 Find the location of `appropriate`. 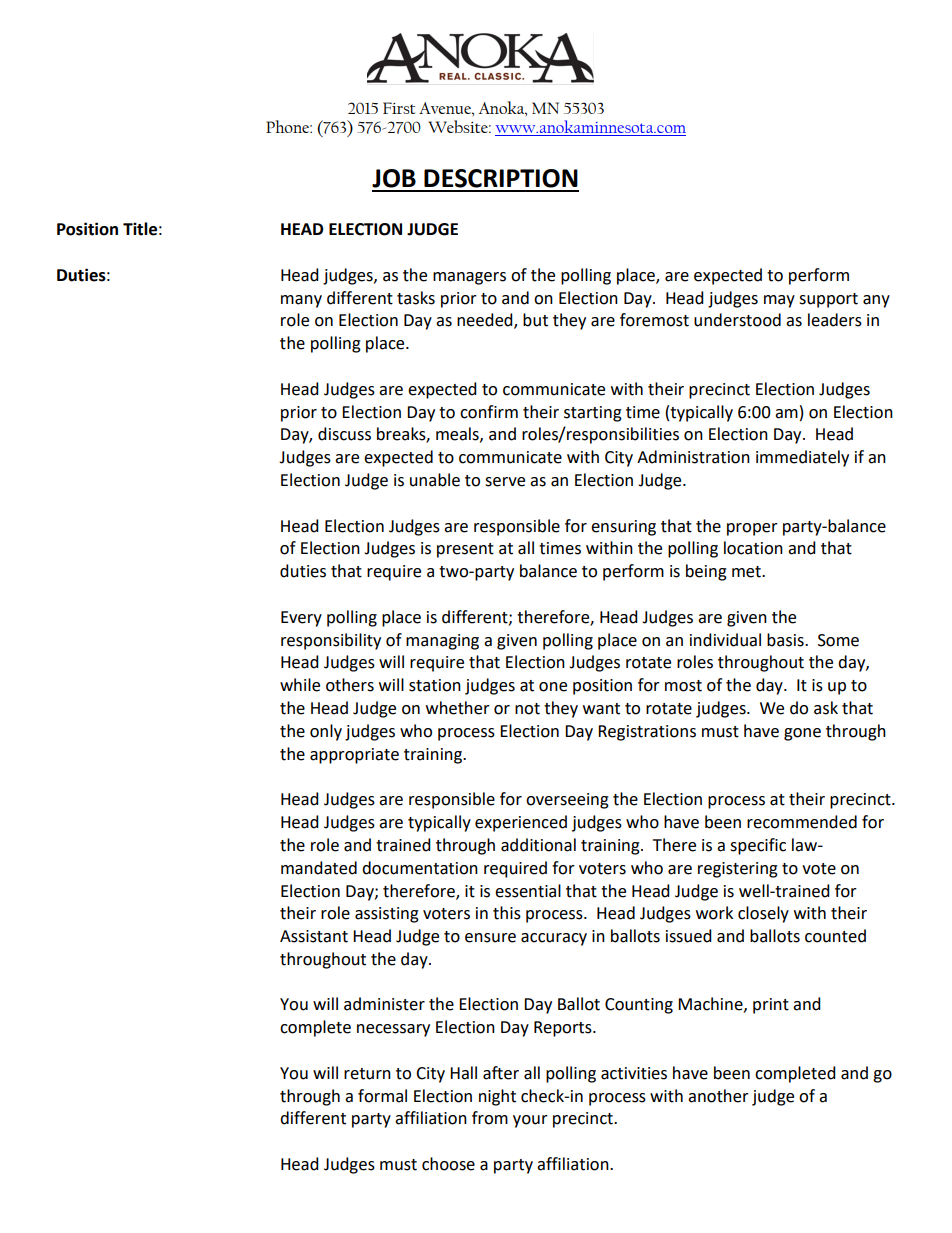

appropriate is located at coordinates (354, 756).
